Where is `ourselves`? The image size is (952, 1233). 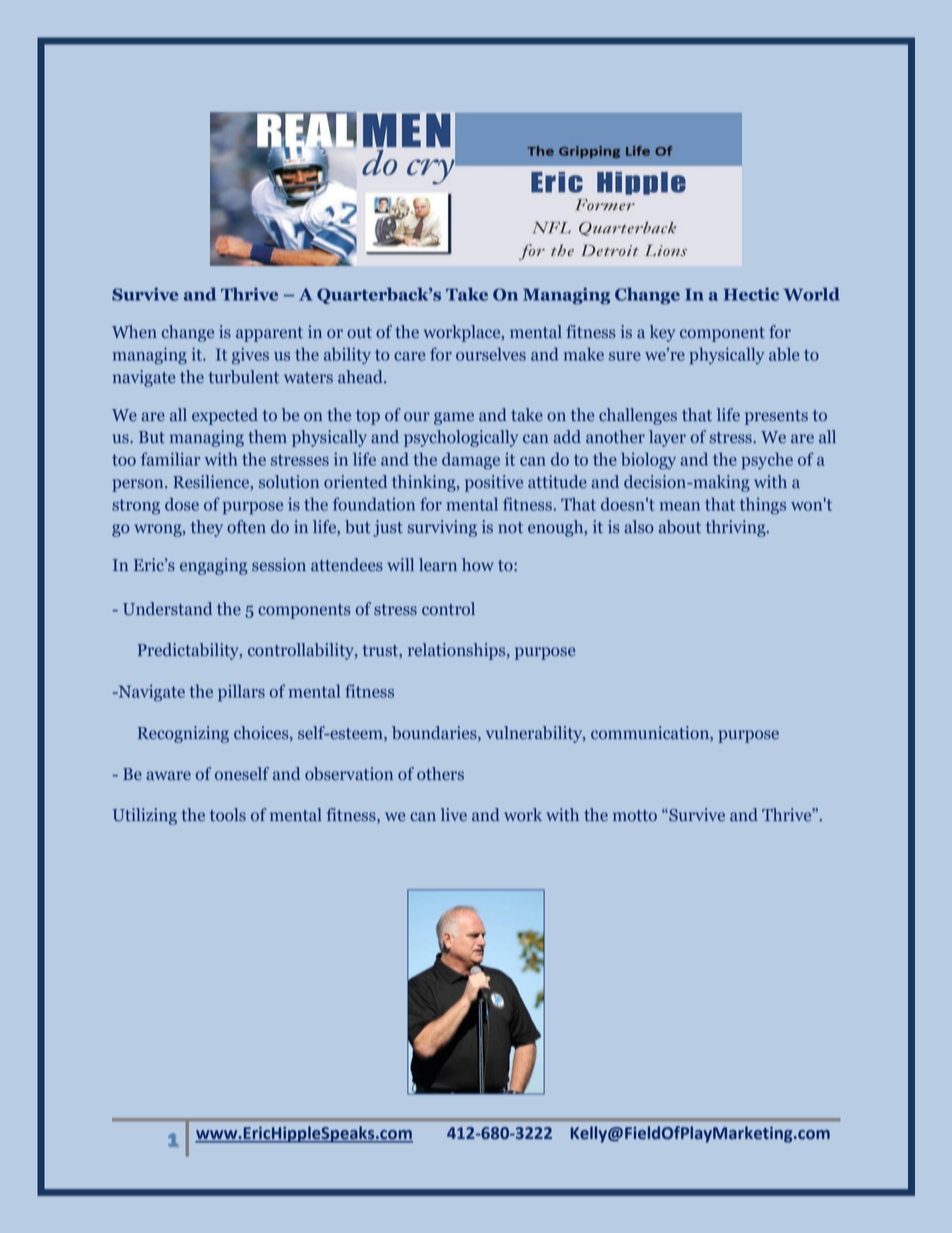 ourselves is located at coordinates (491, 354).
